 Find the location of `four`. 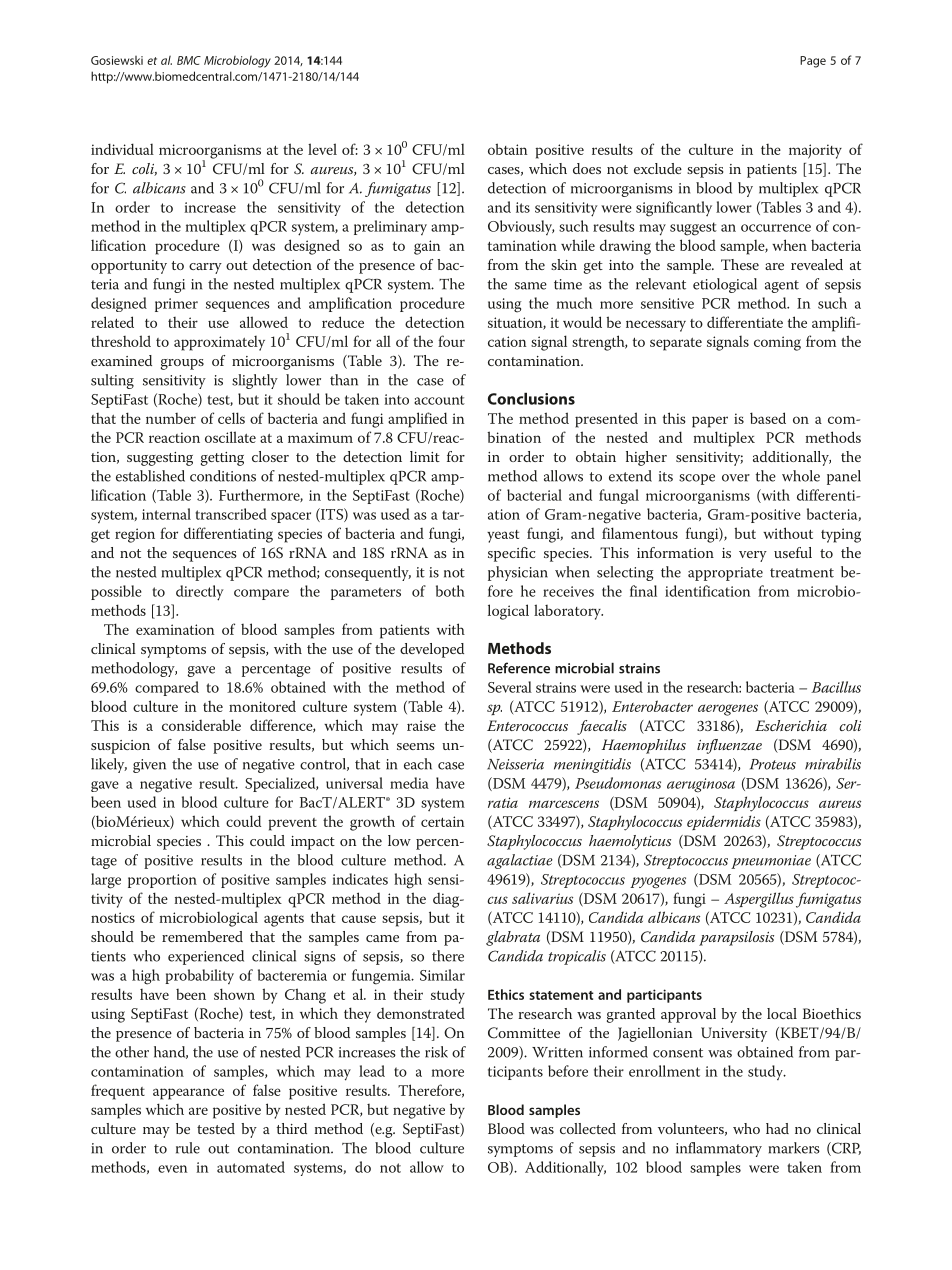

four is located at coordinates (451, 341).
